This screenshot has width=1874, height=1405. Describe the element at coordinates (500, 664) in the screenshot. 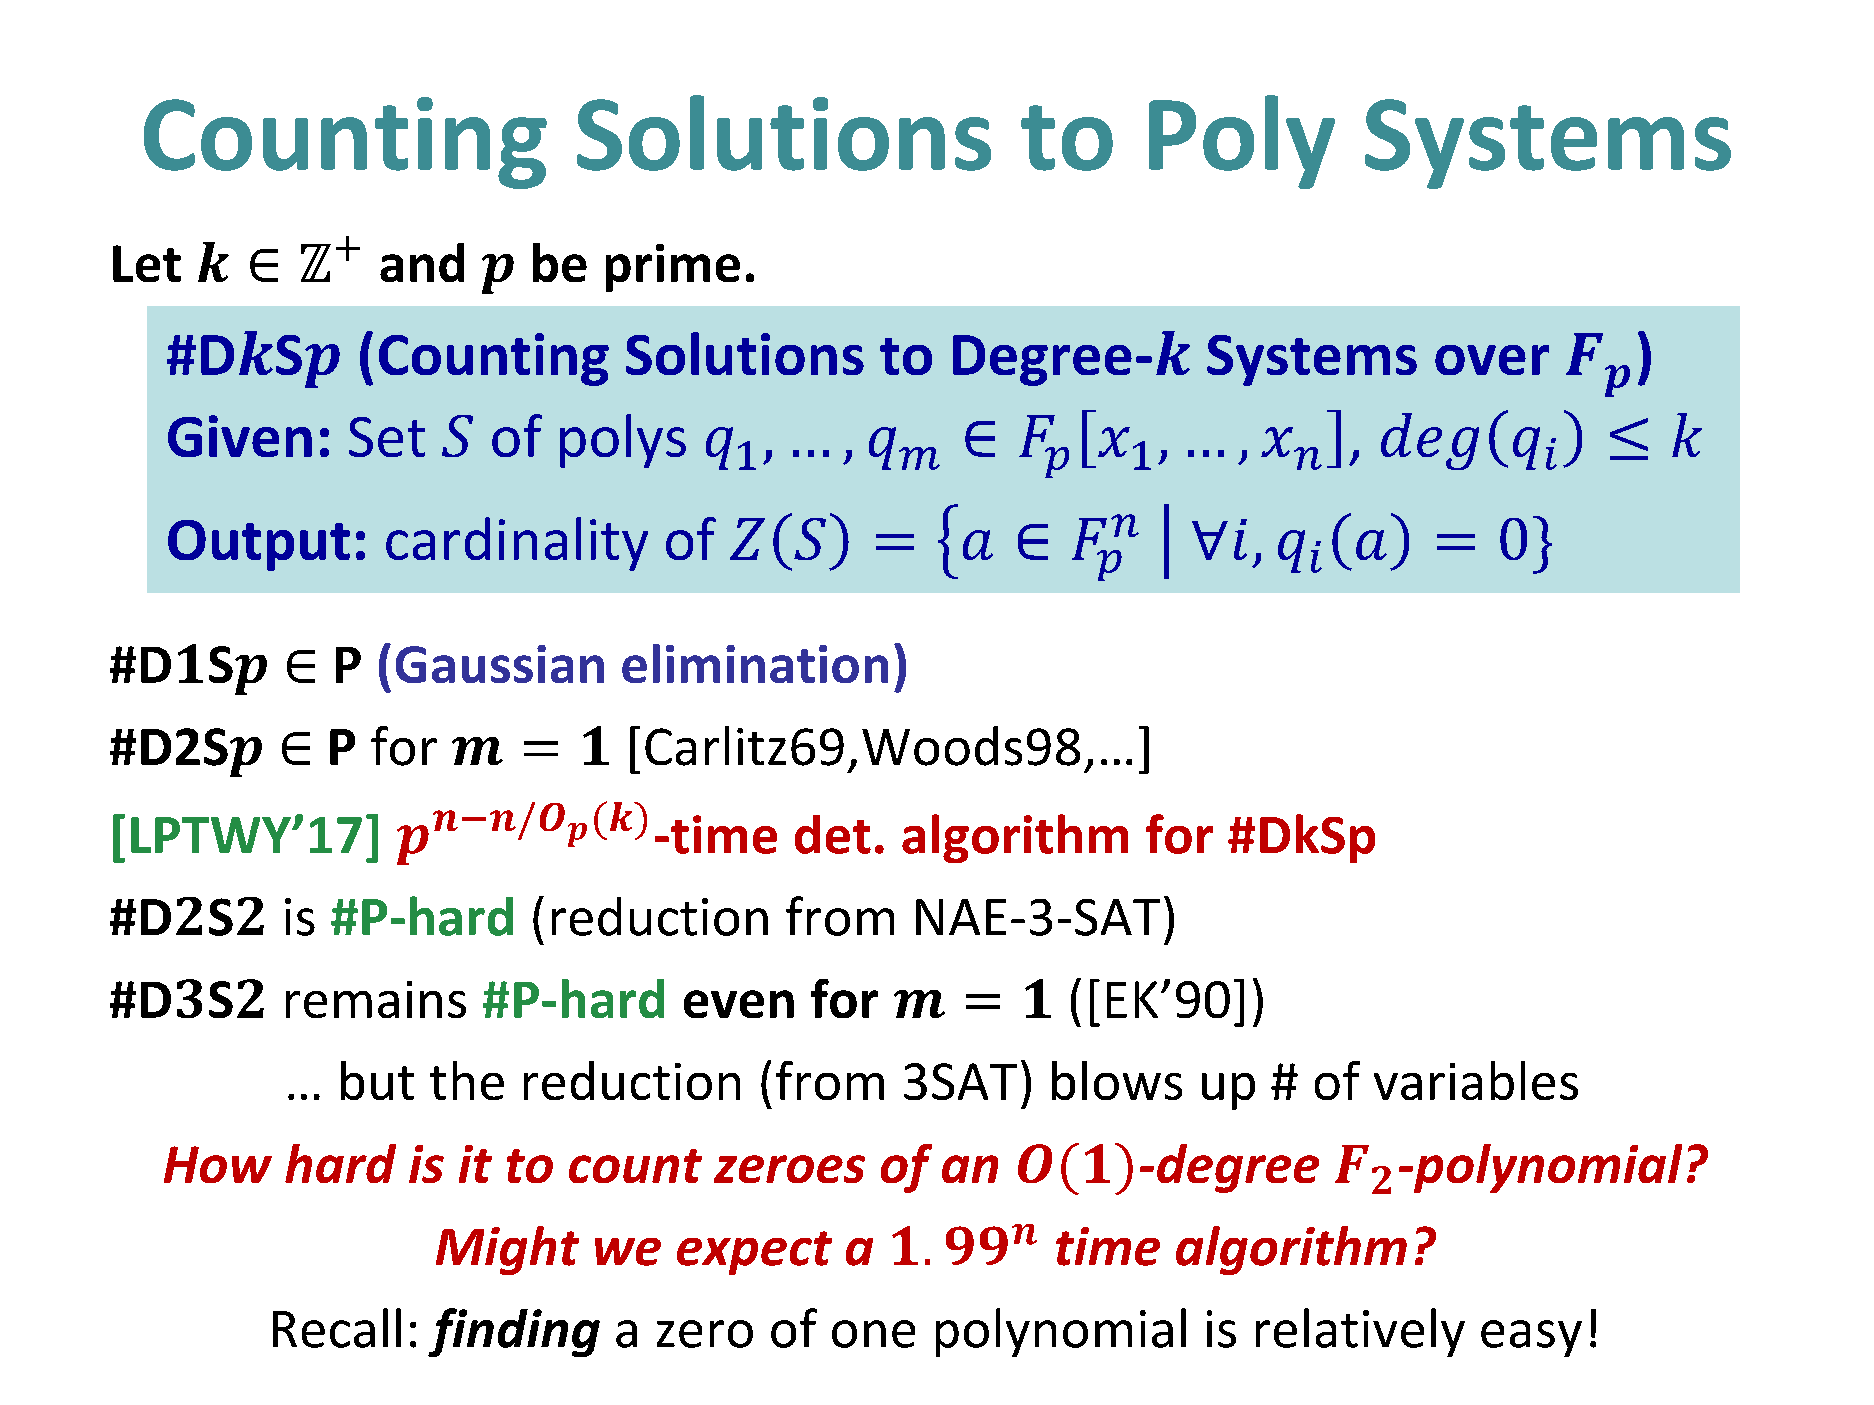

I see `Gaussian` at that location.
